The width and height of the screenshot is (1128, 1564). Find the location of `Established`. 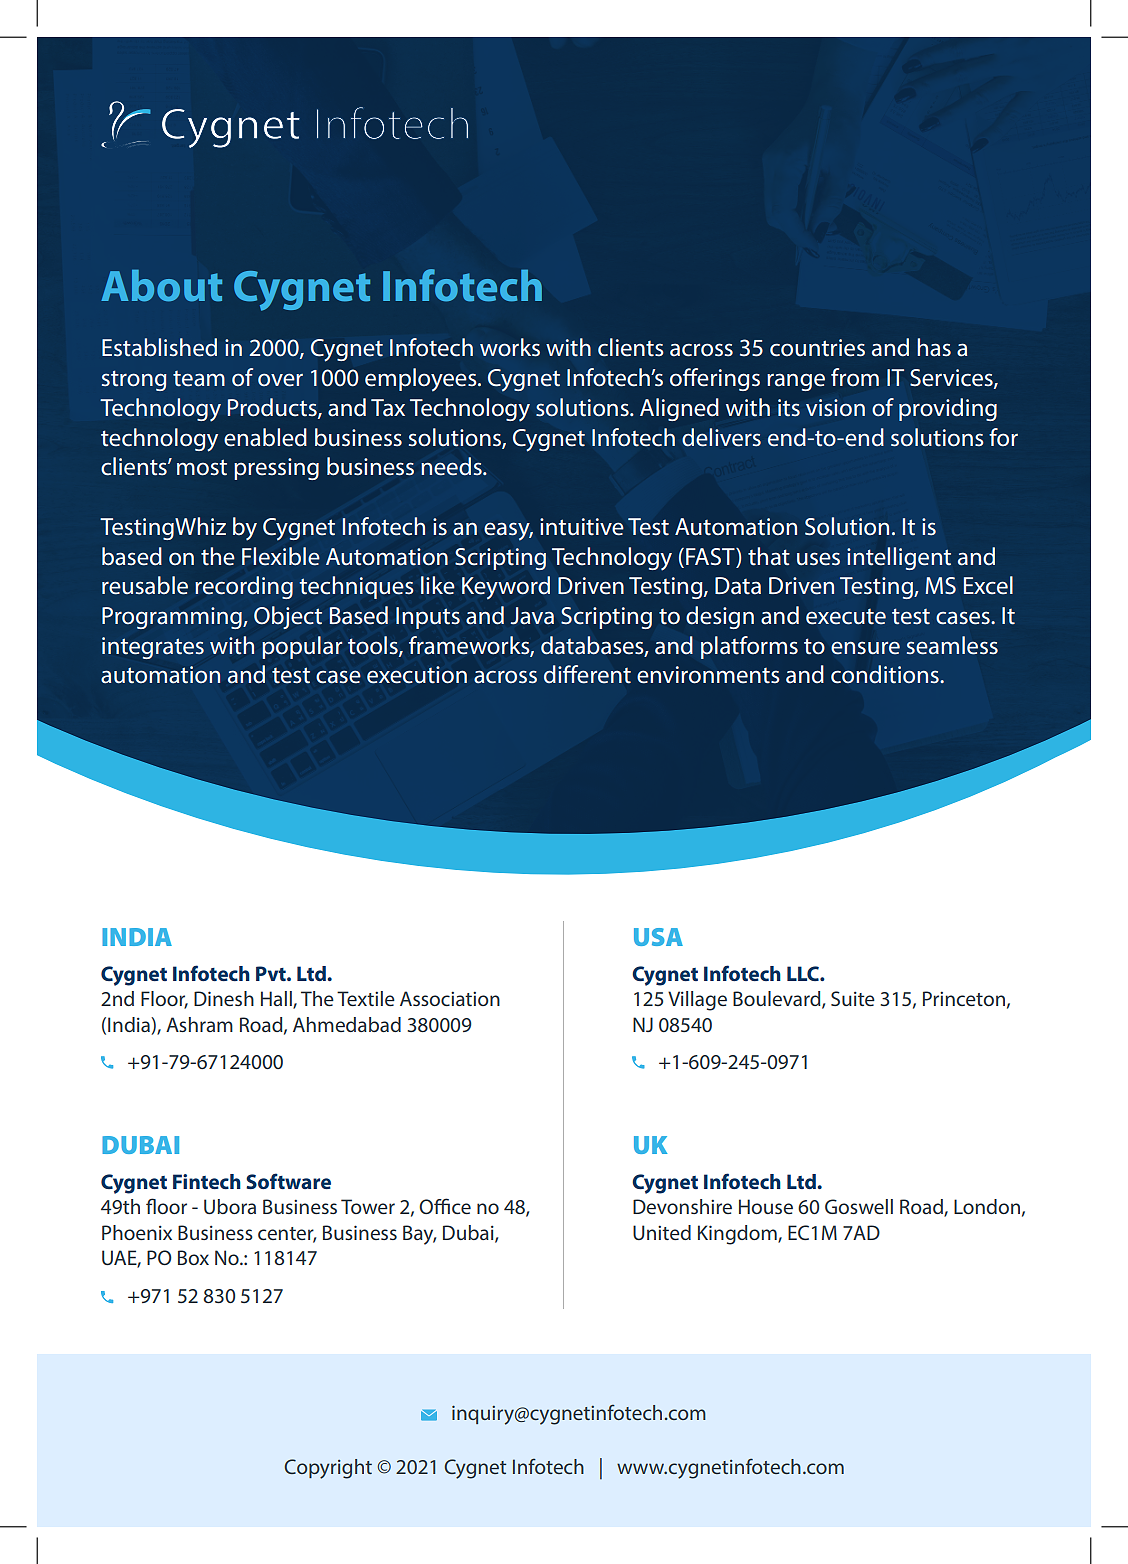

Established is located at coordinates (159, 347).
